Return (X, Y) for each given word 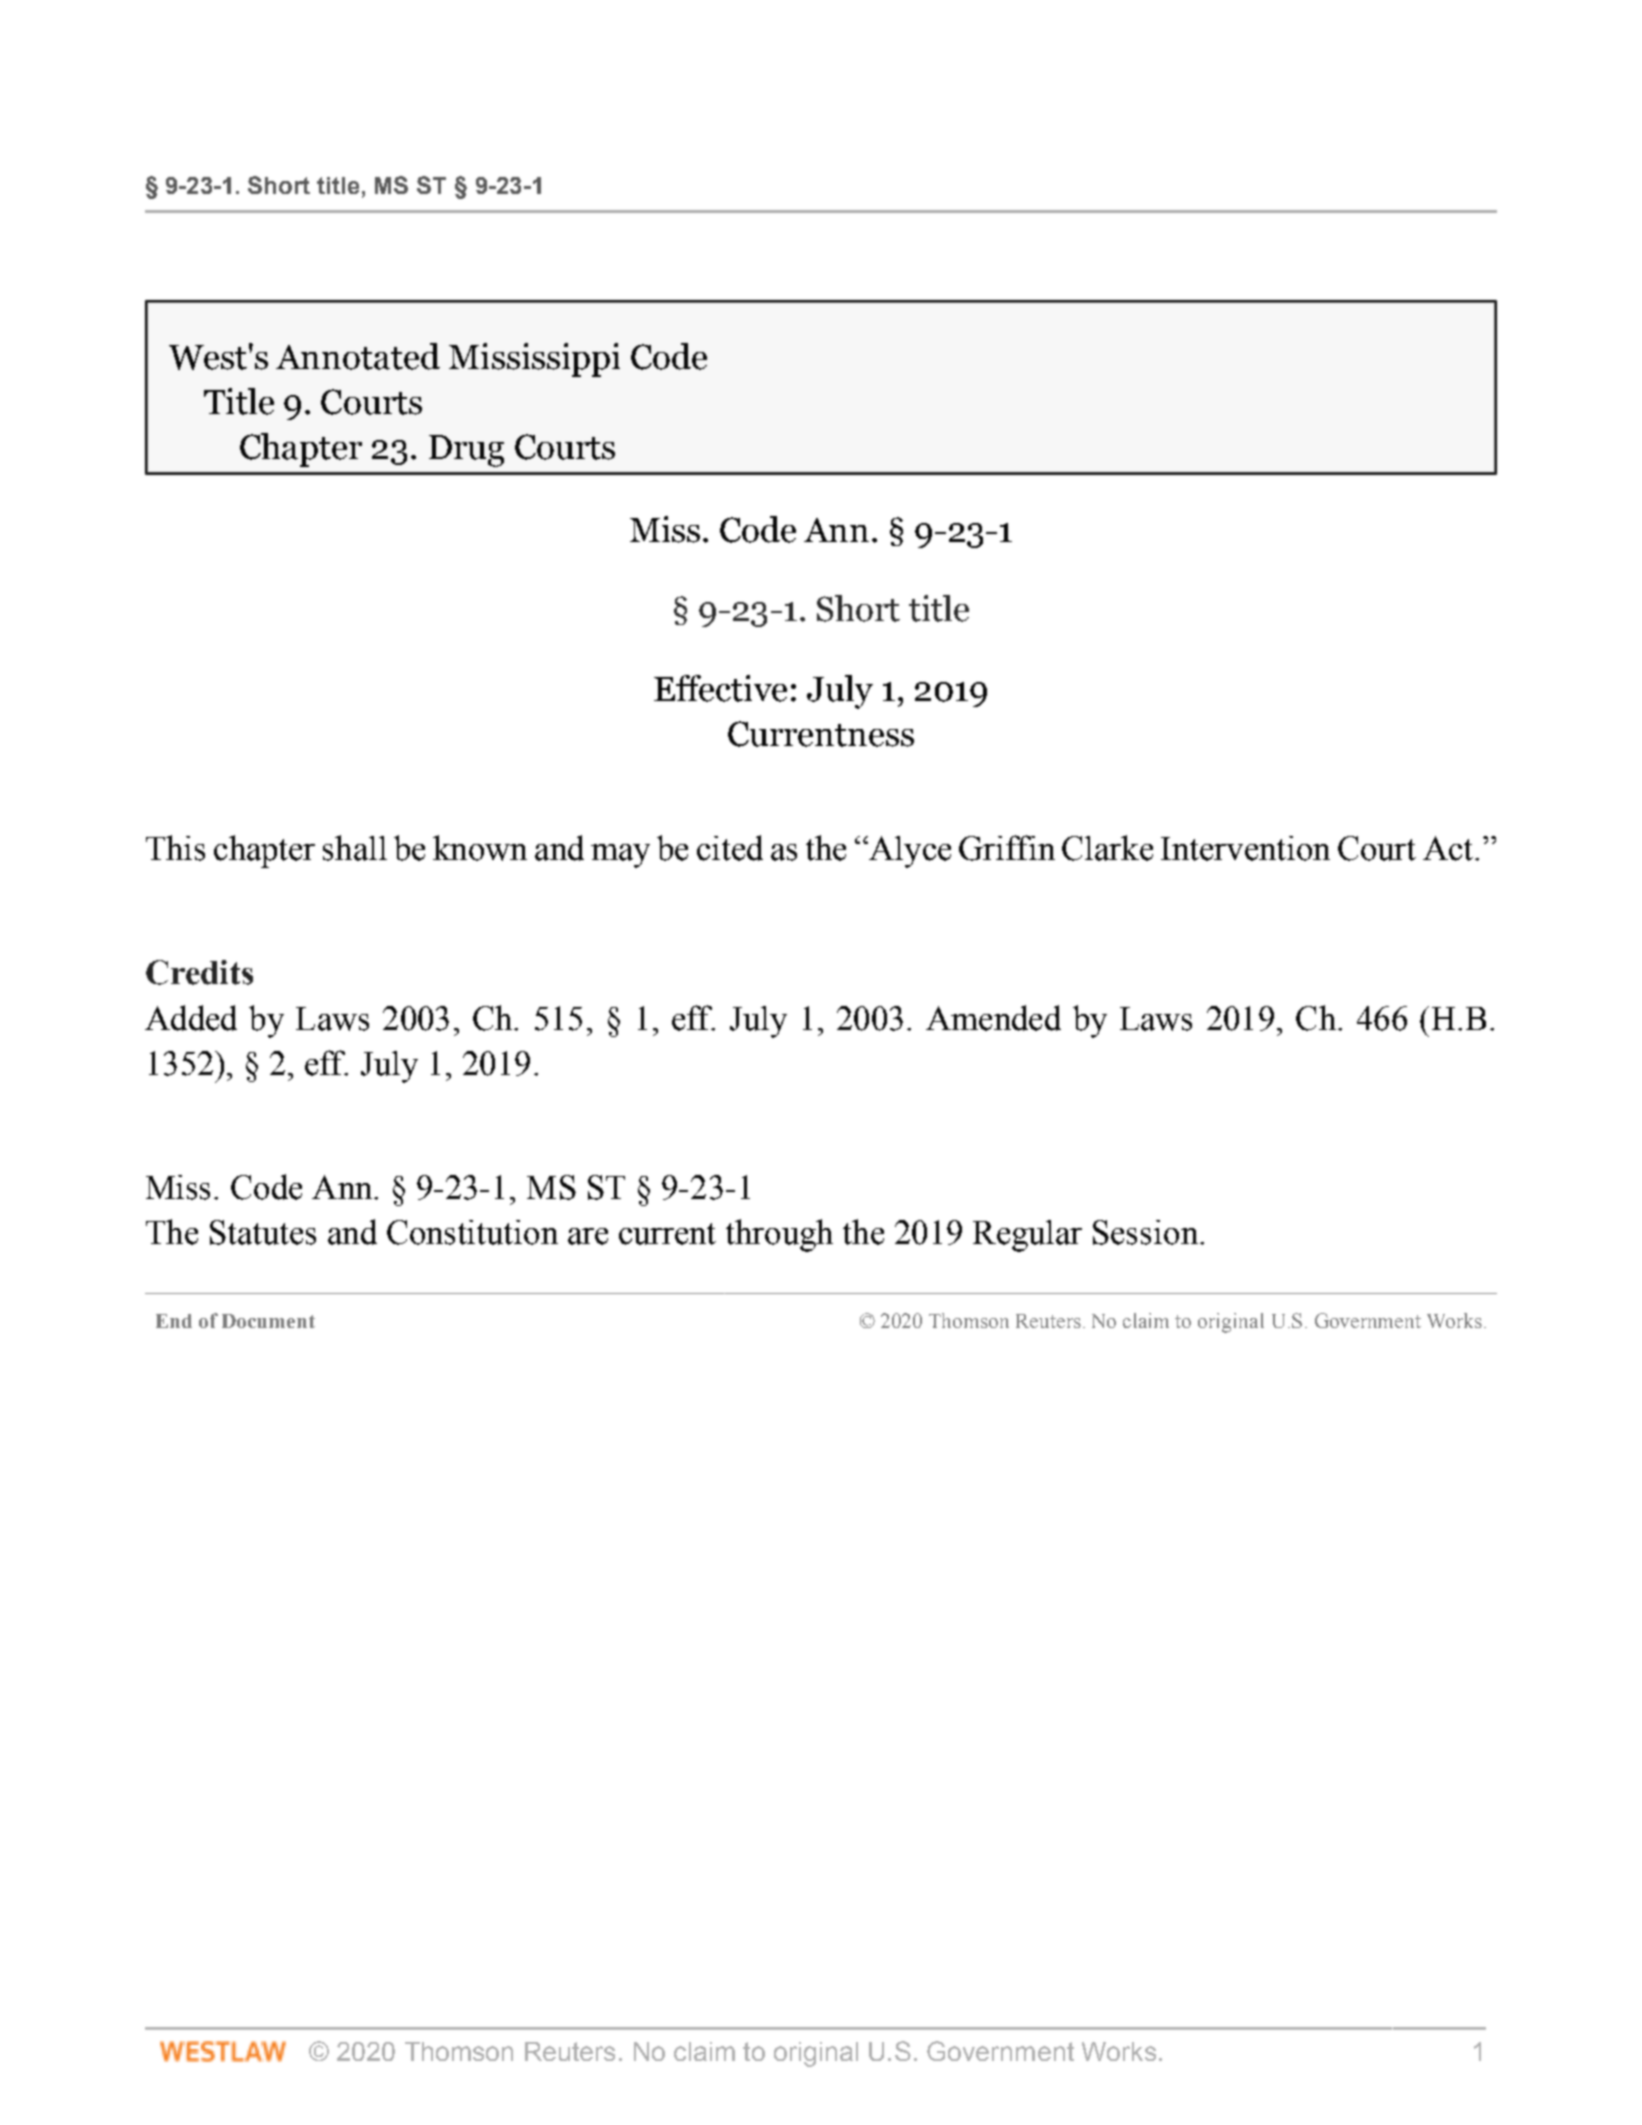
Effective (720, 688)
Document (268, 1321)
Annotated (358, 356)
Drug (466, 451)
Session (1145, 1232)
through (779, 1235)
